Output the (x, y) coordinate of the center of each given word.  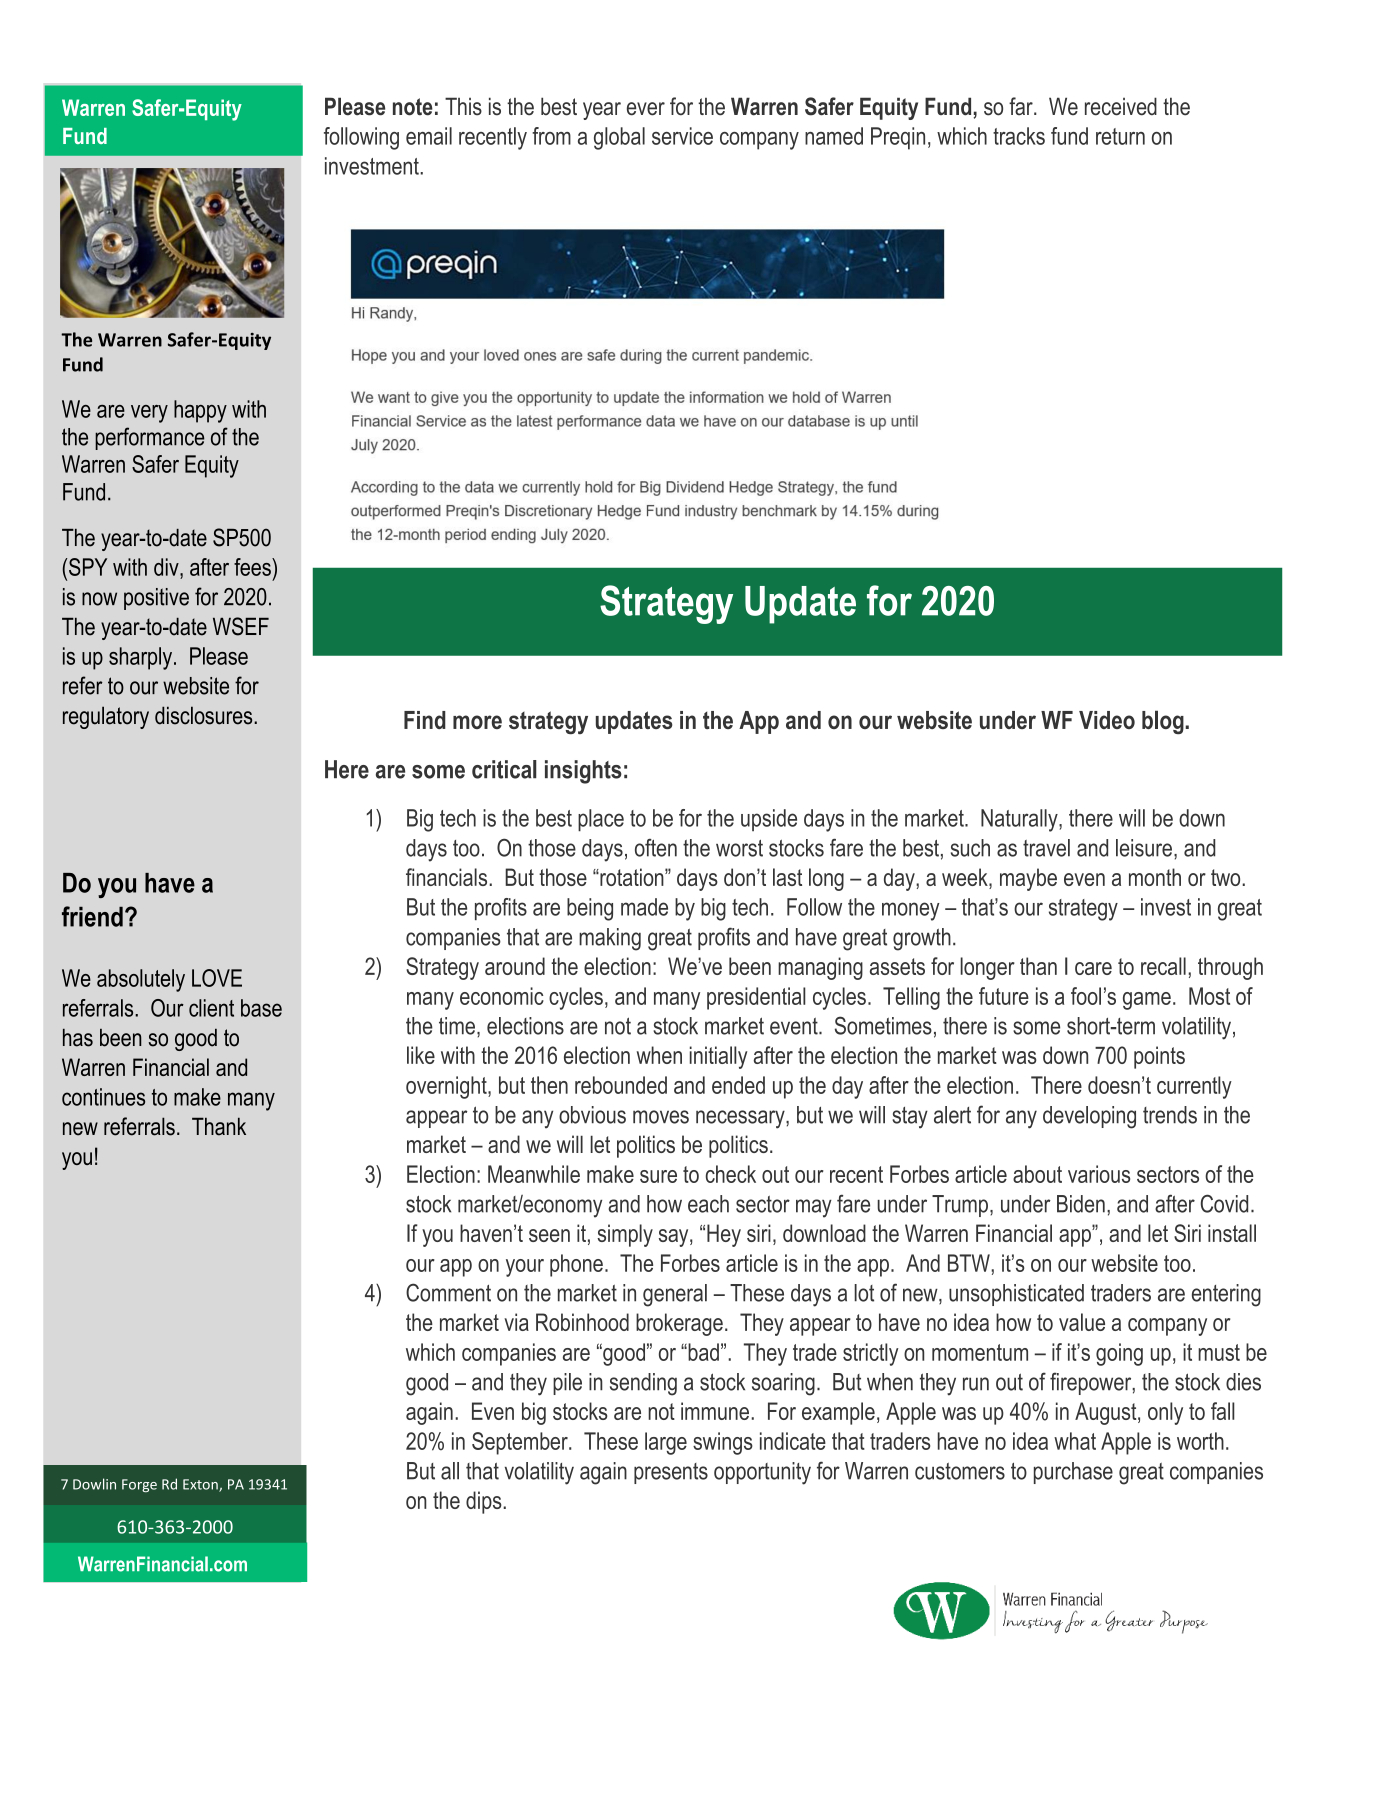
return (1120, 136)
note (413, 107)
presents (671, 1473)
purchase (1073, 1473)
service (682, 136)
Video (1107, 720)
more (477, 722)
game (1147, 1001)
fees (253, 567)
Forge (139, 1485)
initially (718, 1057)
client (211, 1008)
